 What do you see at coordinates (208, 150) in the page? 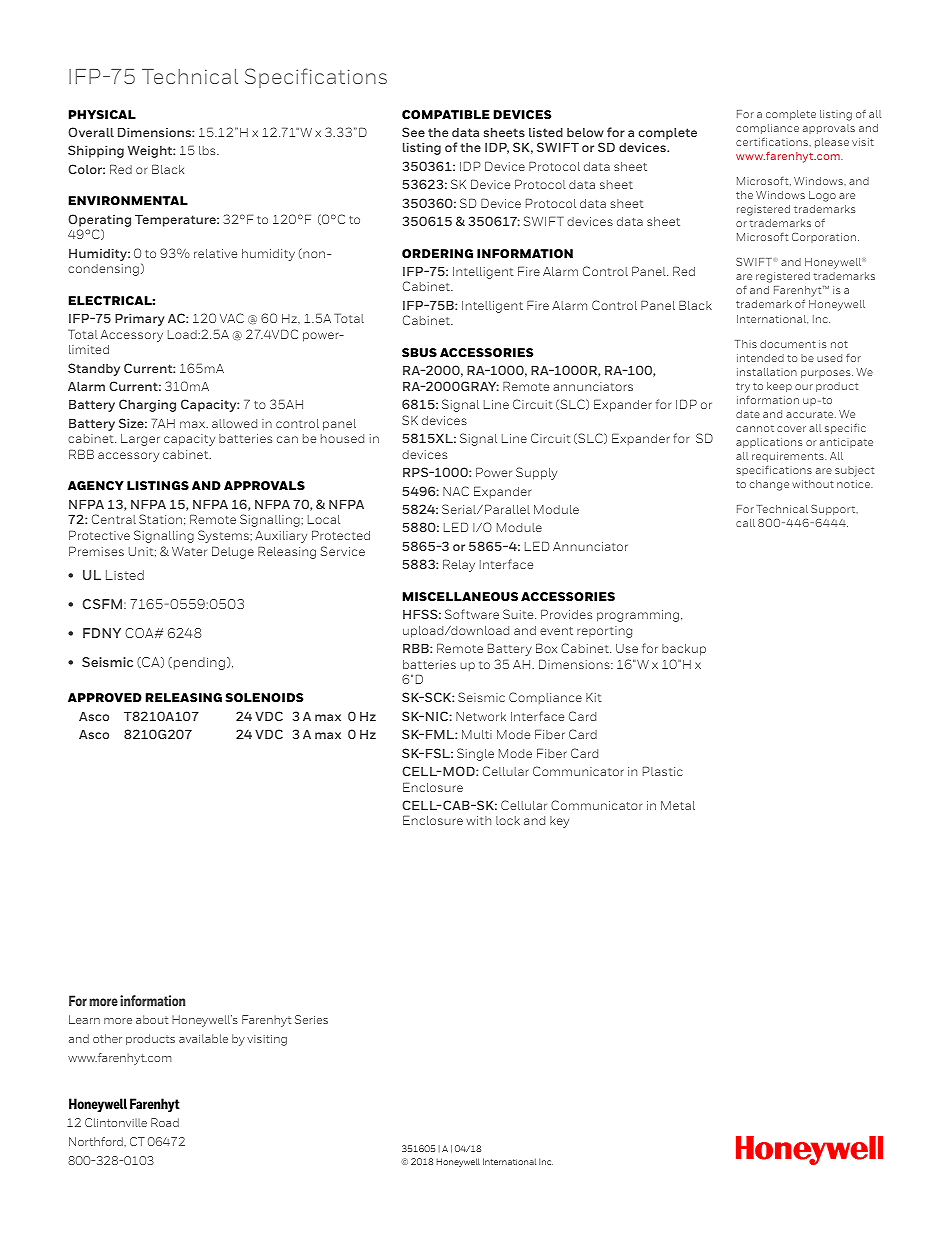
I see `lbs` at bounding box center [208, 150].
